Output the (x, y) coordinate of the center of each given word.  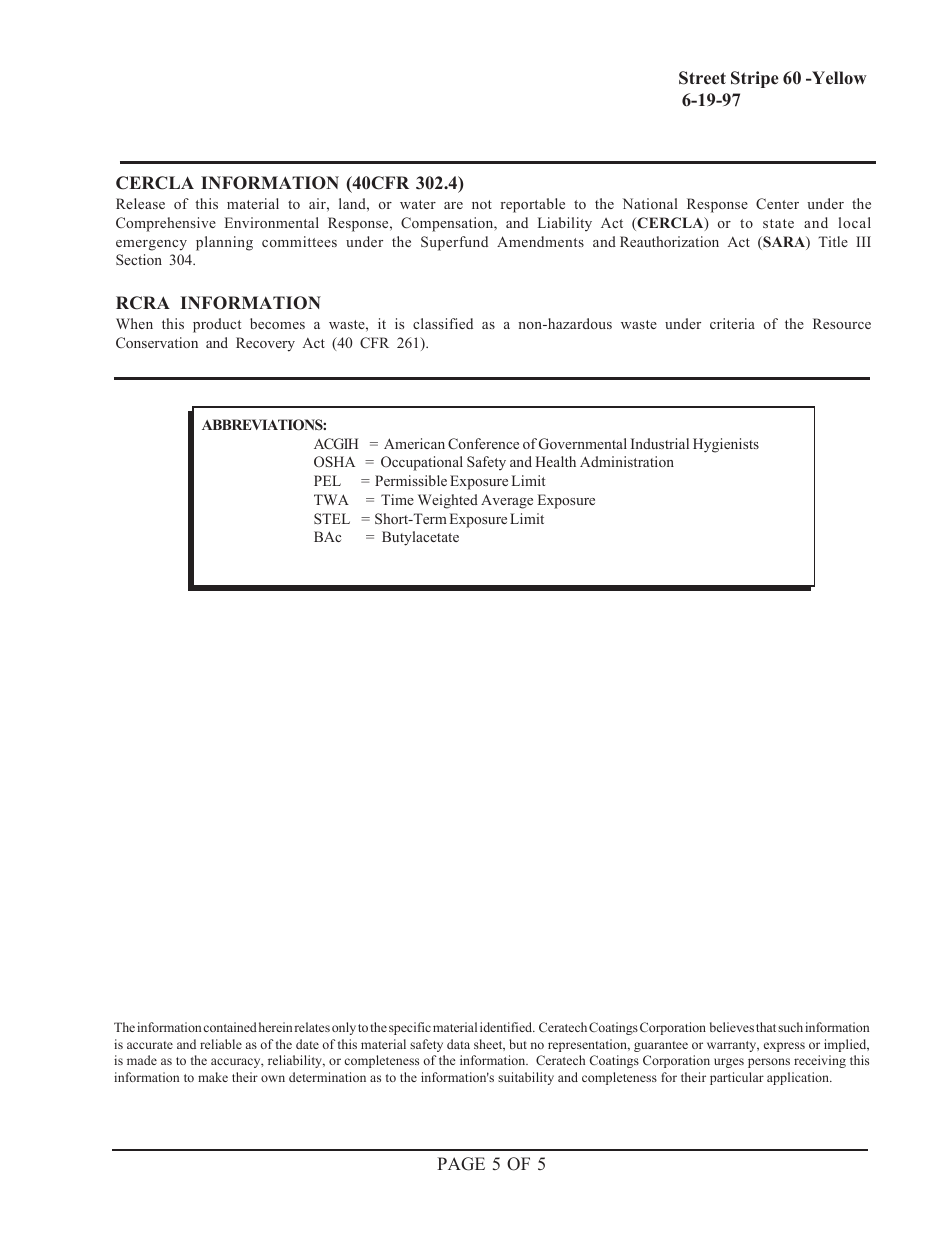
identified (507, 1027)
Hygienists (726, 445)
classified (443, 323)
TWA (331, 499)
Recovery (265, 344)
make (213, 1077)
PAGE (461, 1164)
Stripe (755, 79)
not (482, 204)
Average (507, 501)
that (766, 1027)
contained (230, 1027)
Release (140, 203)
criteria (732, 323)
